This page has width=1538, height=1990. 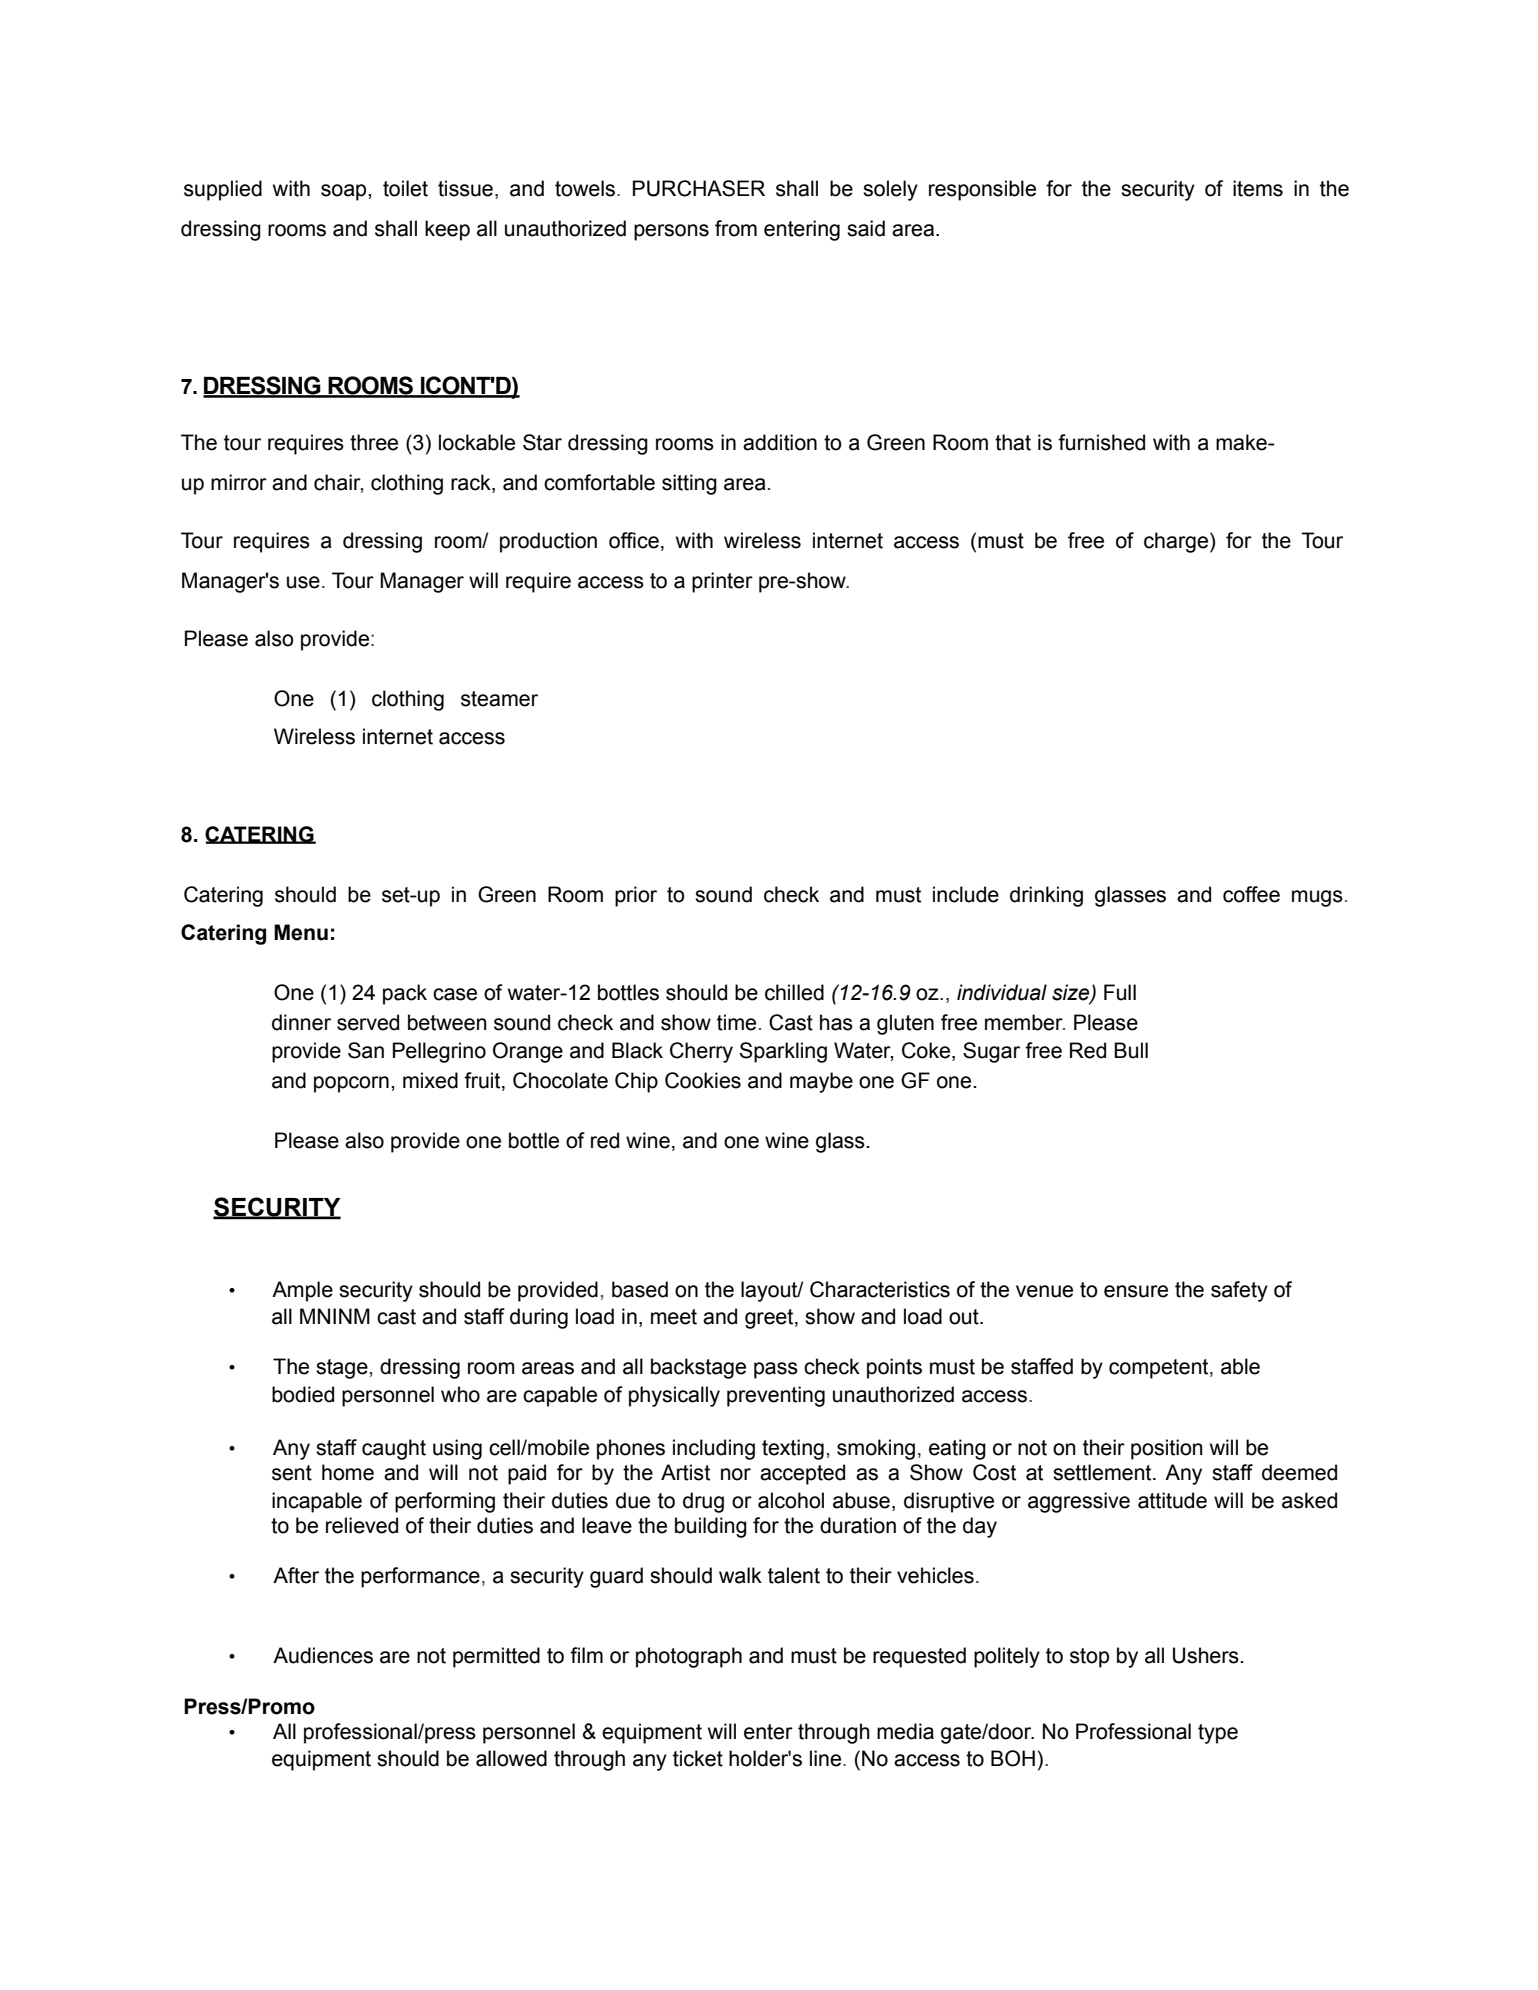 I want to click on from, so click(x=736, y=228).
